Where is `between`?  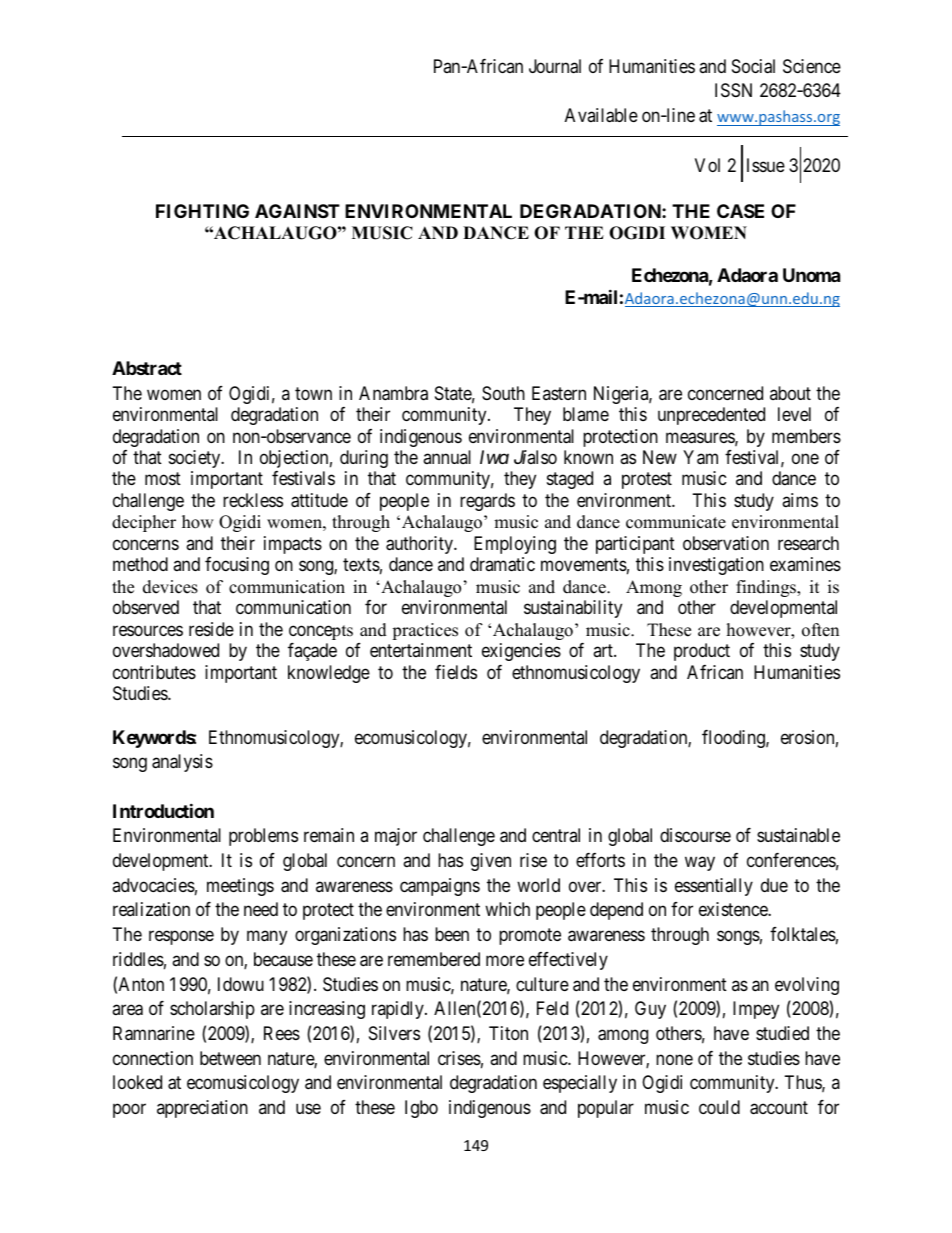 between is located at coordinates (230, 1058).
